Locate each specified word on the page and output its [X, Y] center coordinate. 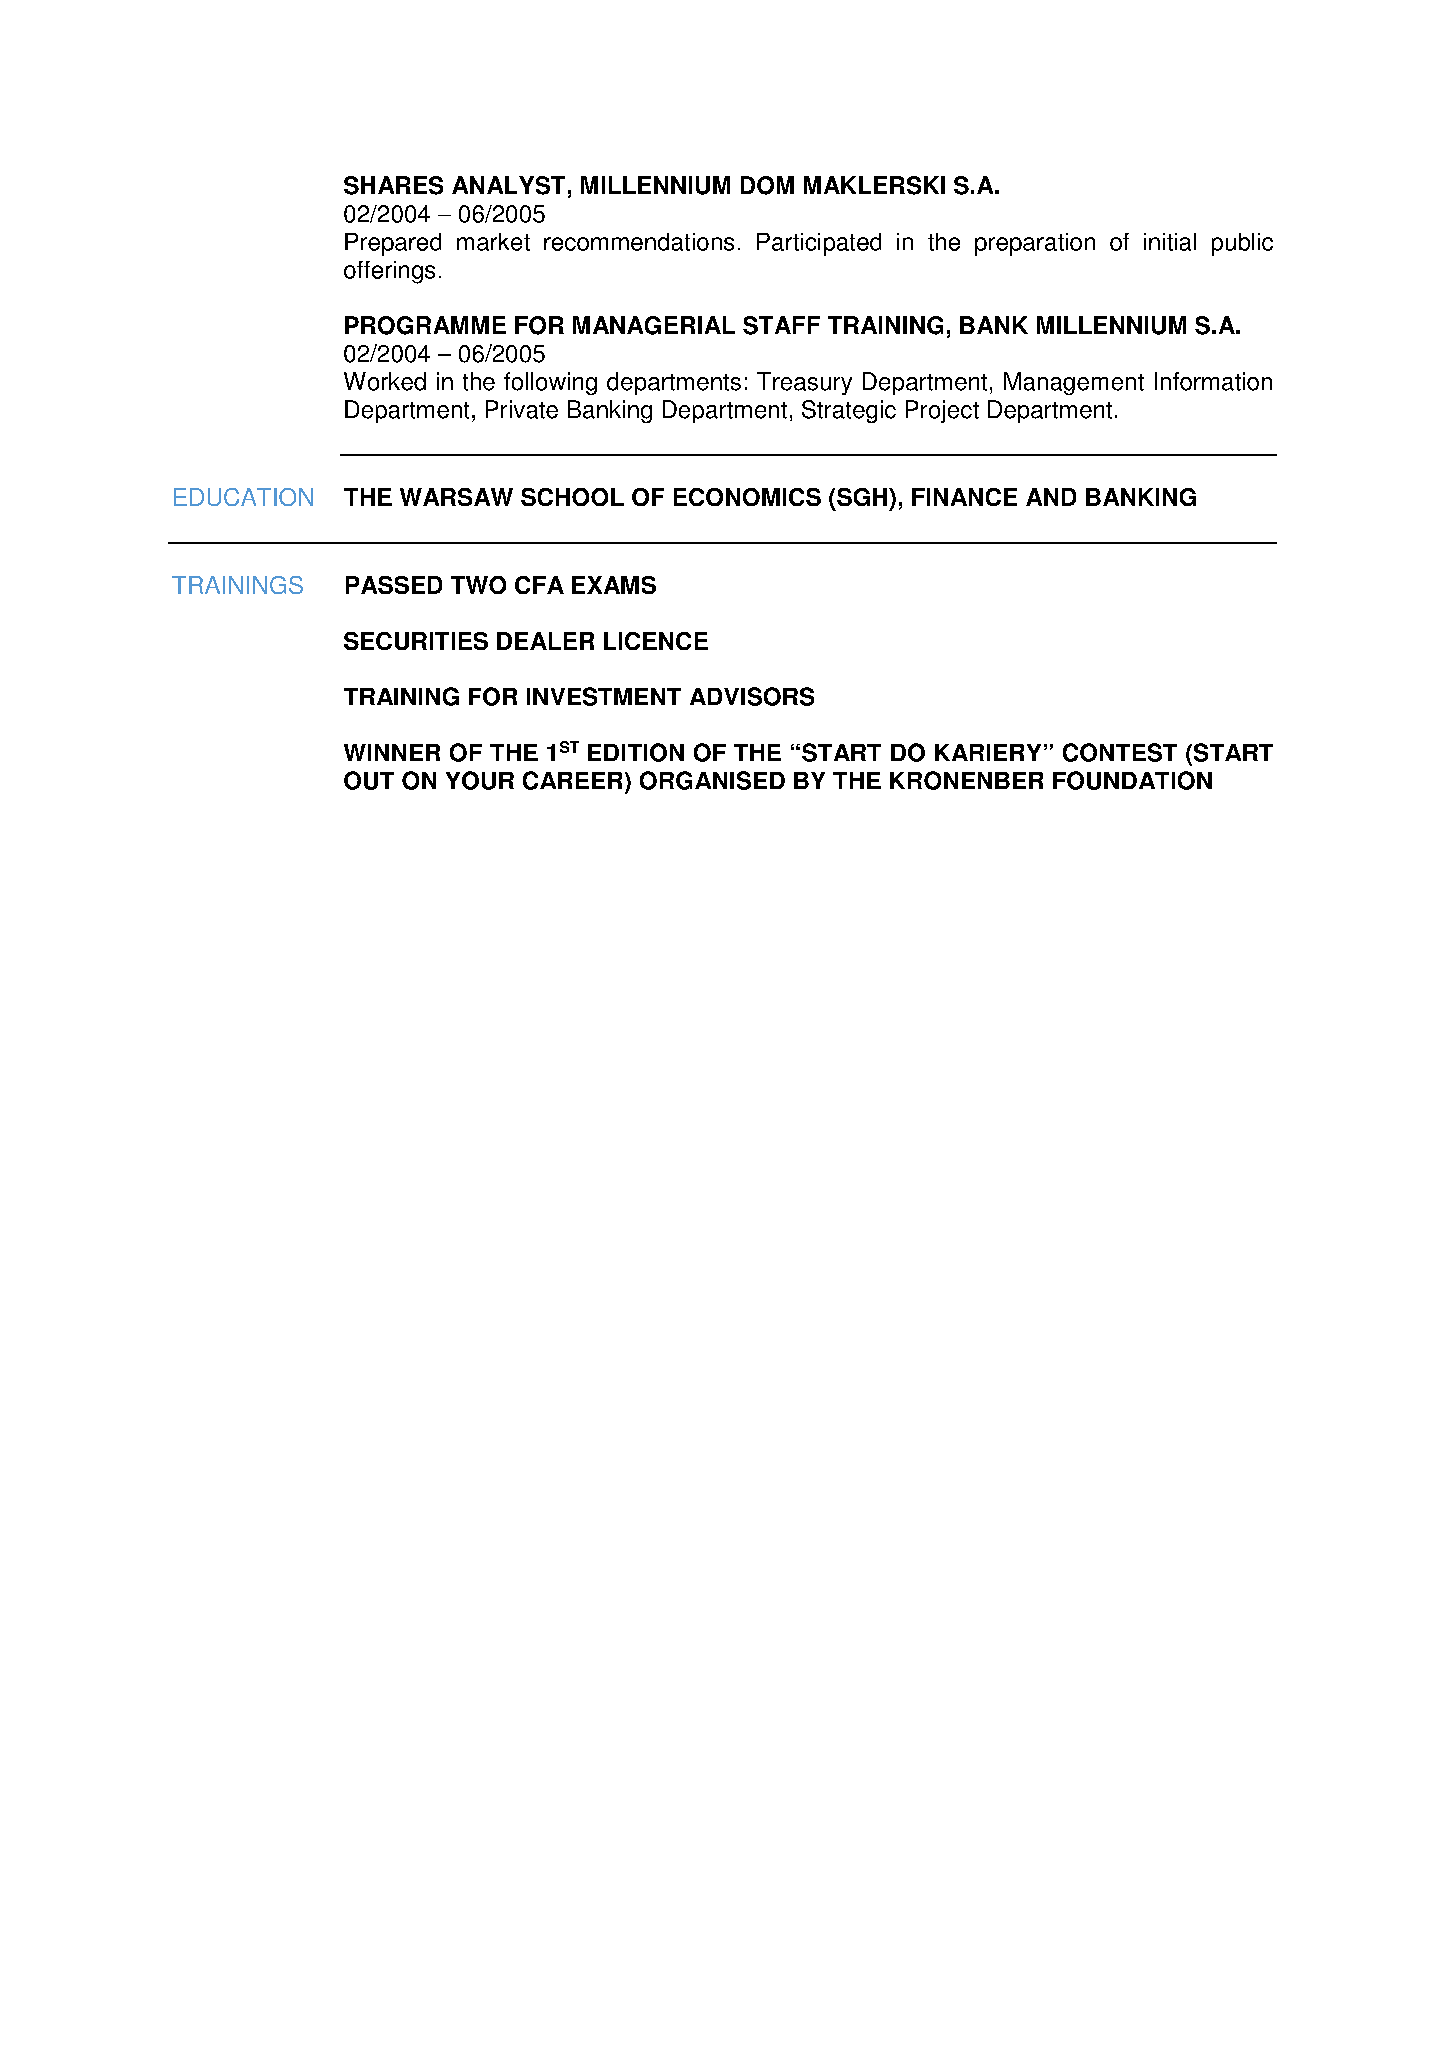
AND [1051, 497]
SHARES [393, 185]
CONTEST [1120, 752]
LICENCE [656, 641]
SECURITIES [416, 641]
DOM [767, 185]
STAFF [781, 325]
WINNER [392, 752]
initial [1170, 242]
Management [1074, 383]
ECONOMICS [747, 497]
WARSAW [456, 497]
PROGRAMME [425, 325]
